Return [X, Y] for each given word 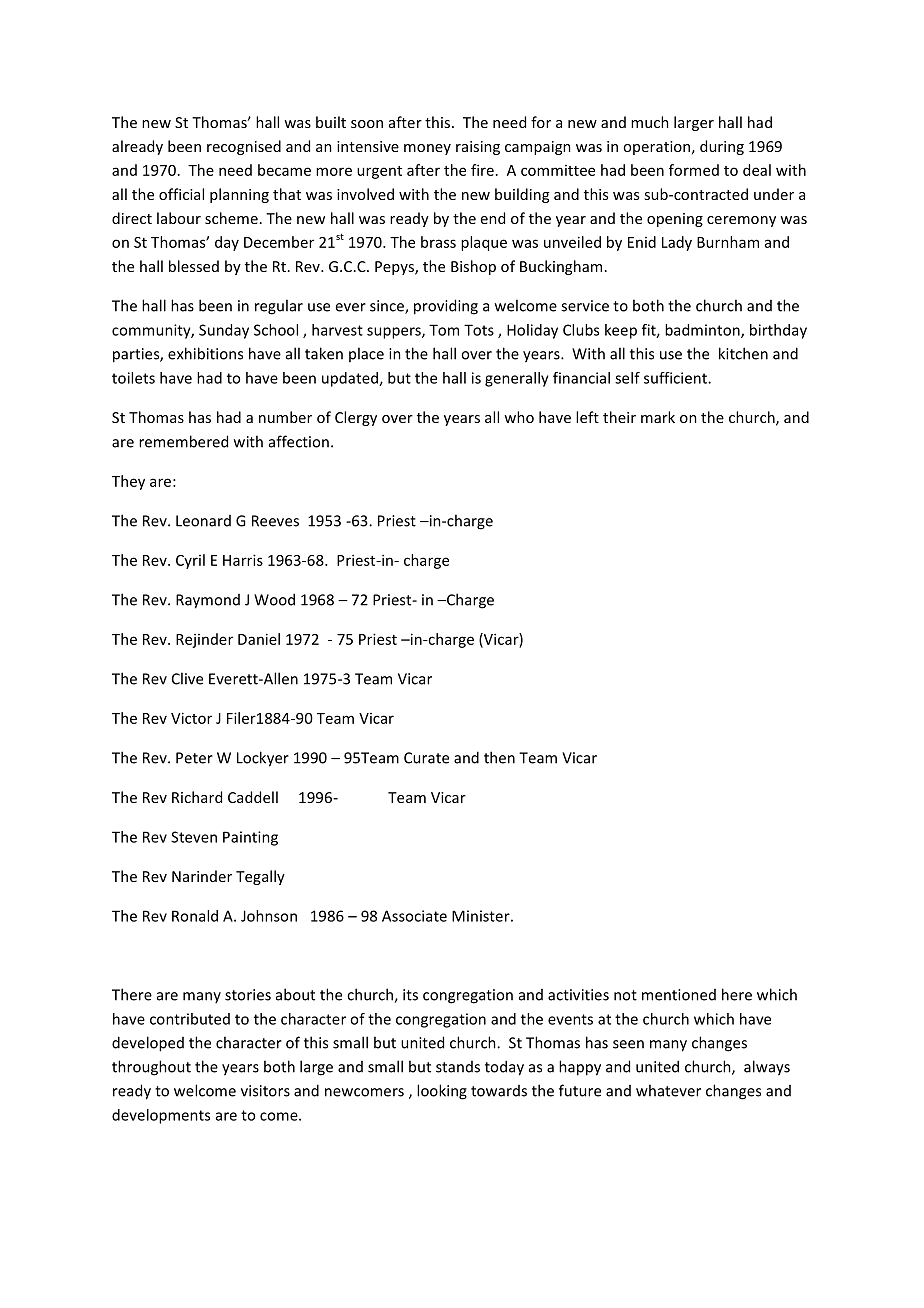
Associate [414, 916]
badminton [703, 331]
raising [478, 148]
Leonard [203, 521]
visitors [265, 1091]
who [519, 417]
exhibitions [205, 353]
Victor [191, 718]
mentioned [679, 995]
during [722, 147]
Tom [444, 330]
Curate [426, 758]
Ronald [195, 916]
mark [658, 417]
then [499, 757]
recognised [244, 147]
